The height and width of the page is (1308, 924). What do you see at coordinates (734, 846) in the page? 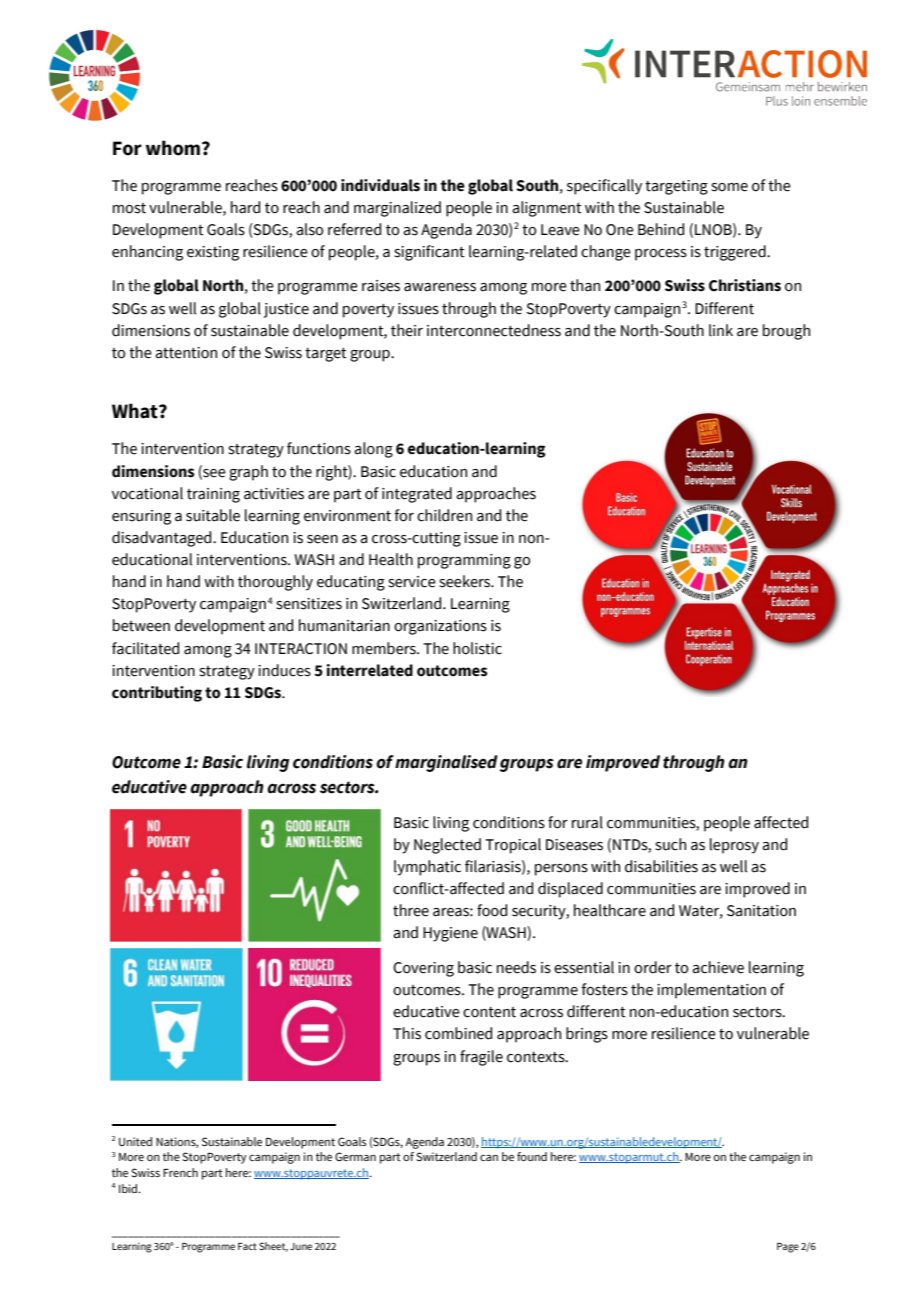
I see `leprosy` at bounding box center [734, 846].
